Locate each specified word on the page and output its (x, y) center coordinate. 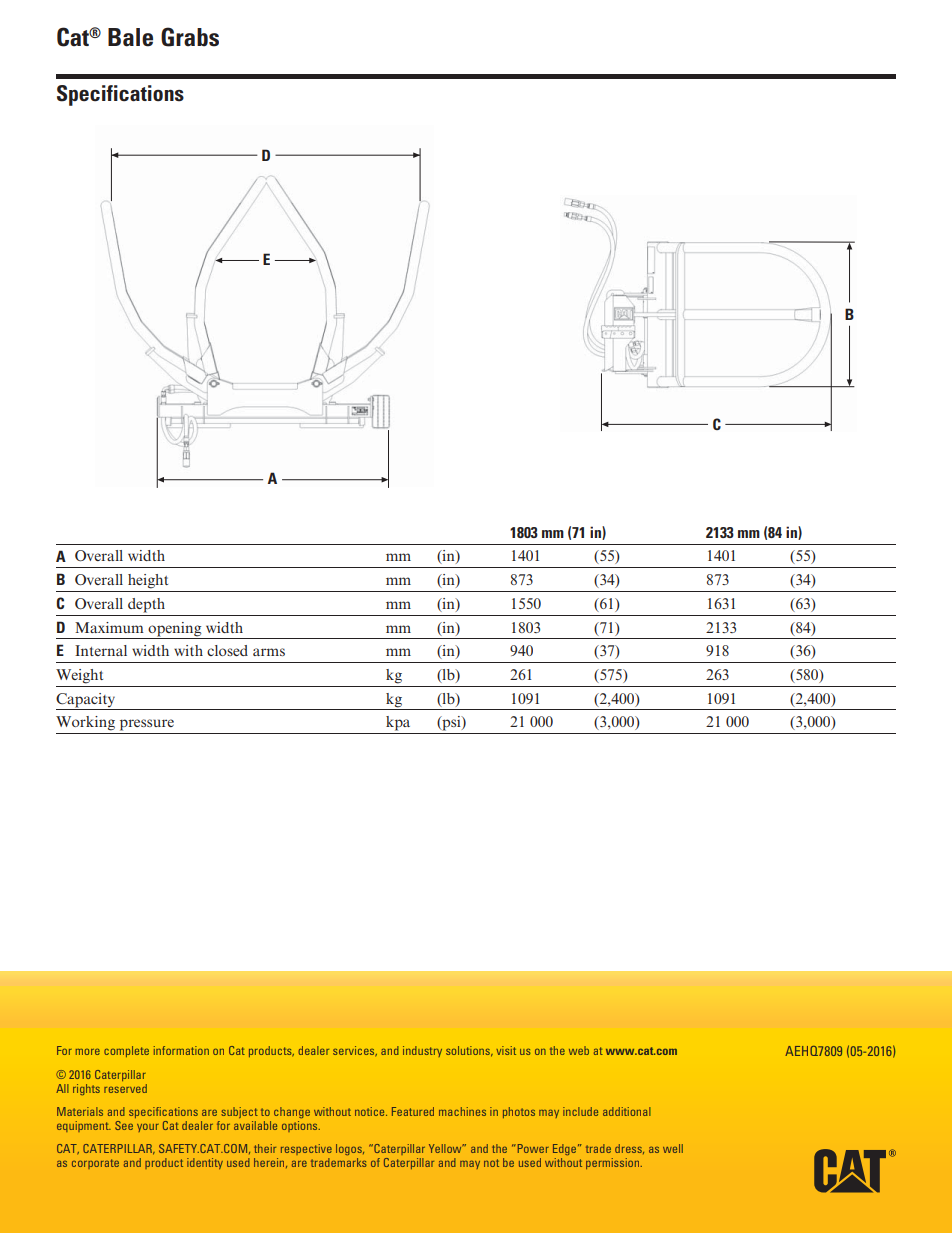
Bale (130, 37)
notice (371, 1111)
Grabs (190, 37)
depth (146, 605)
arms (269, 652)
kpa (398, 723)
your (148, 1127)
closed (227, 650)
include (580, 1111)
